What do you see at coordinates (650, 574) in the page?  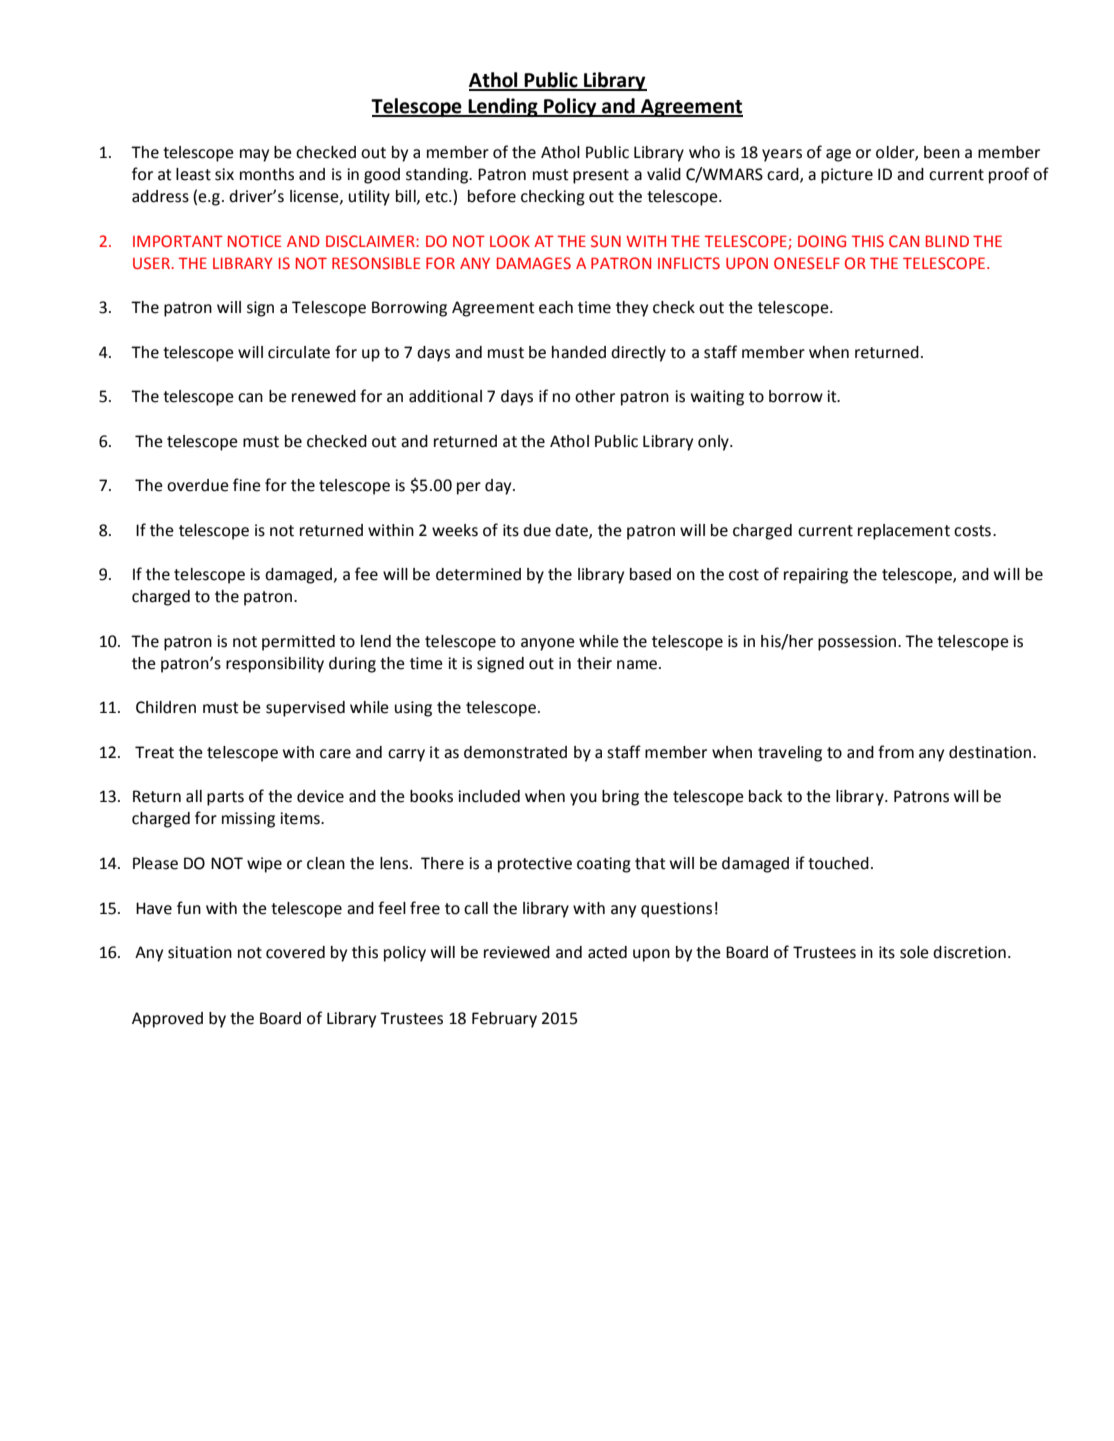 I see `based` at bounding box center [650, 574].
